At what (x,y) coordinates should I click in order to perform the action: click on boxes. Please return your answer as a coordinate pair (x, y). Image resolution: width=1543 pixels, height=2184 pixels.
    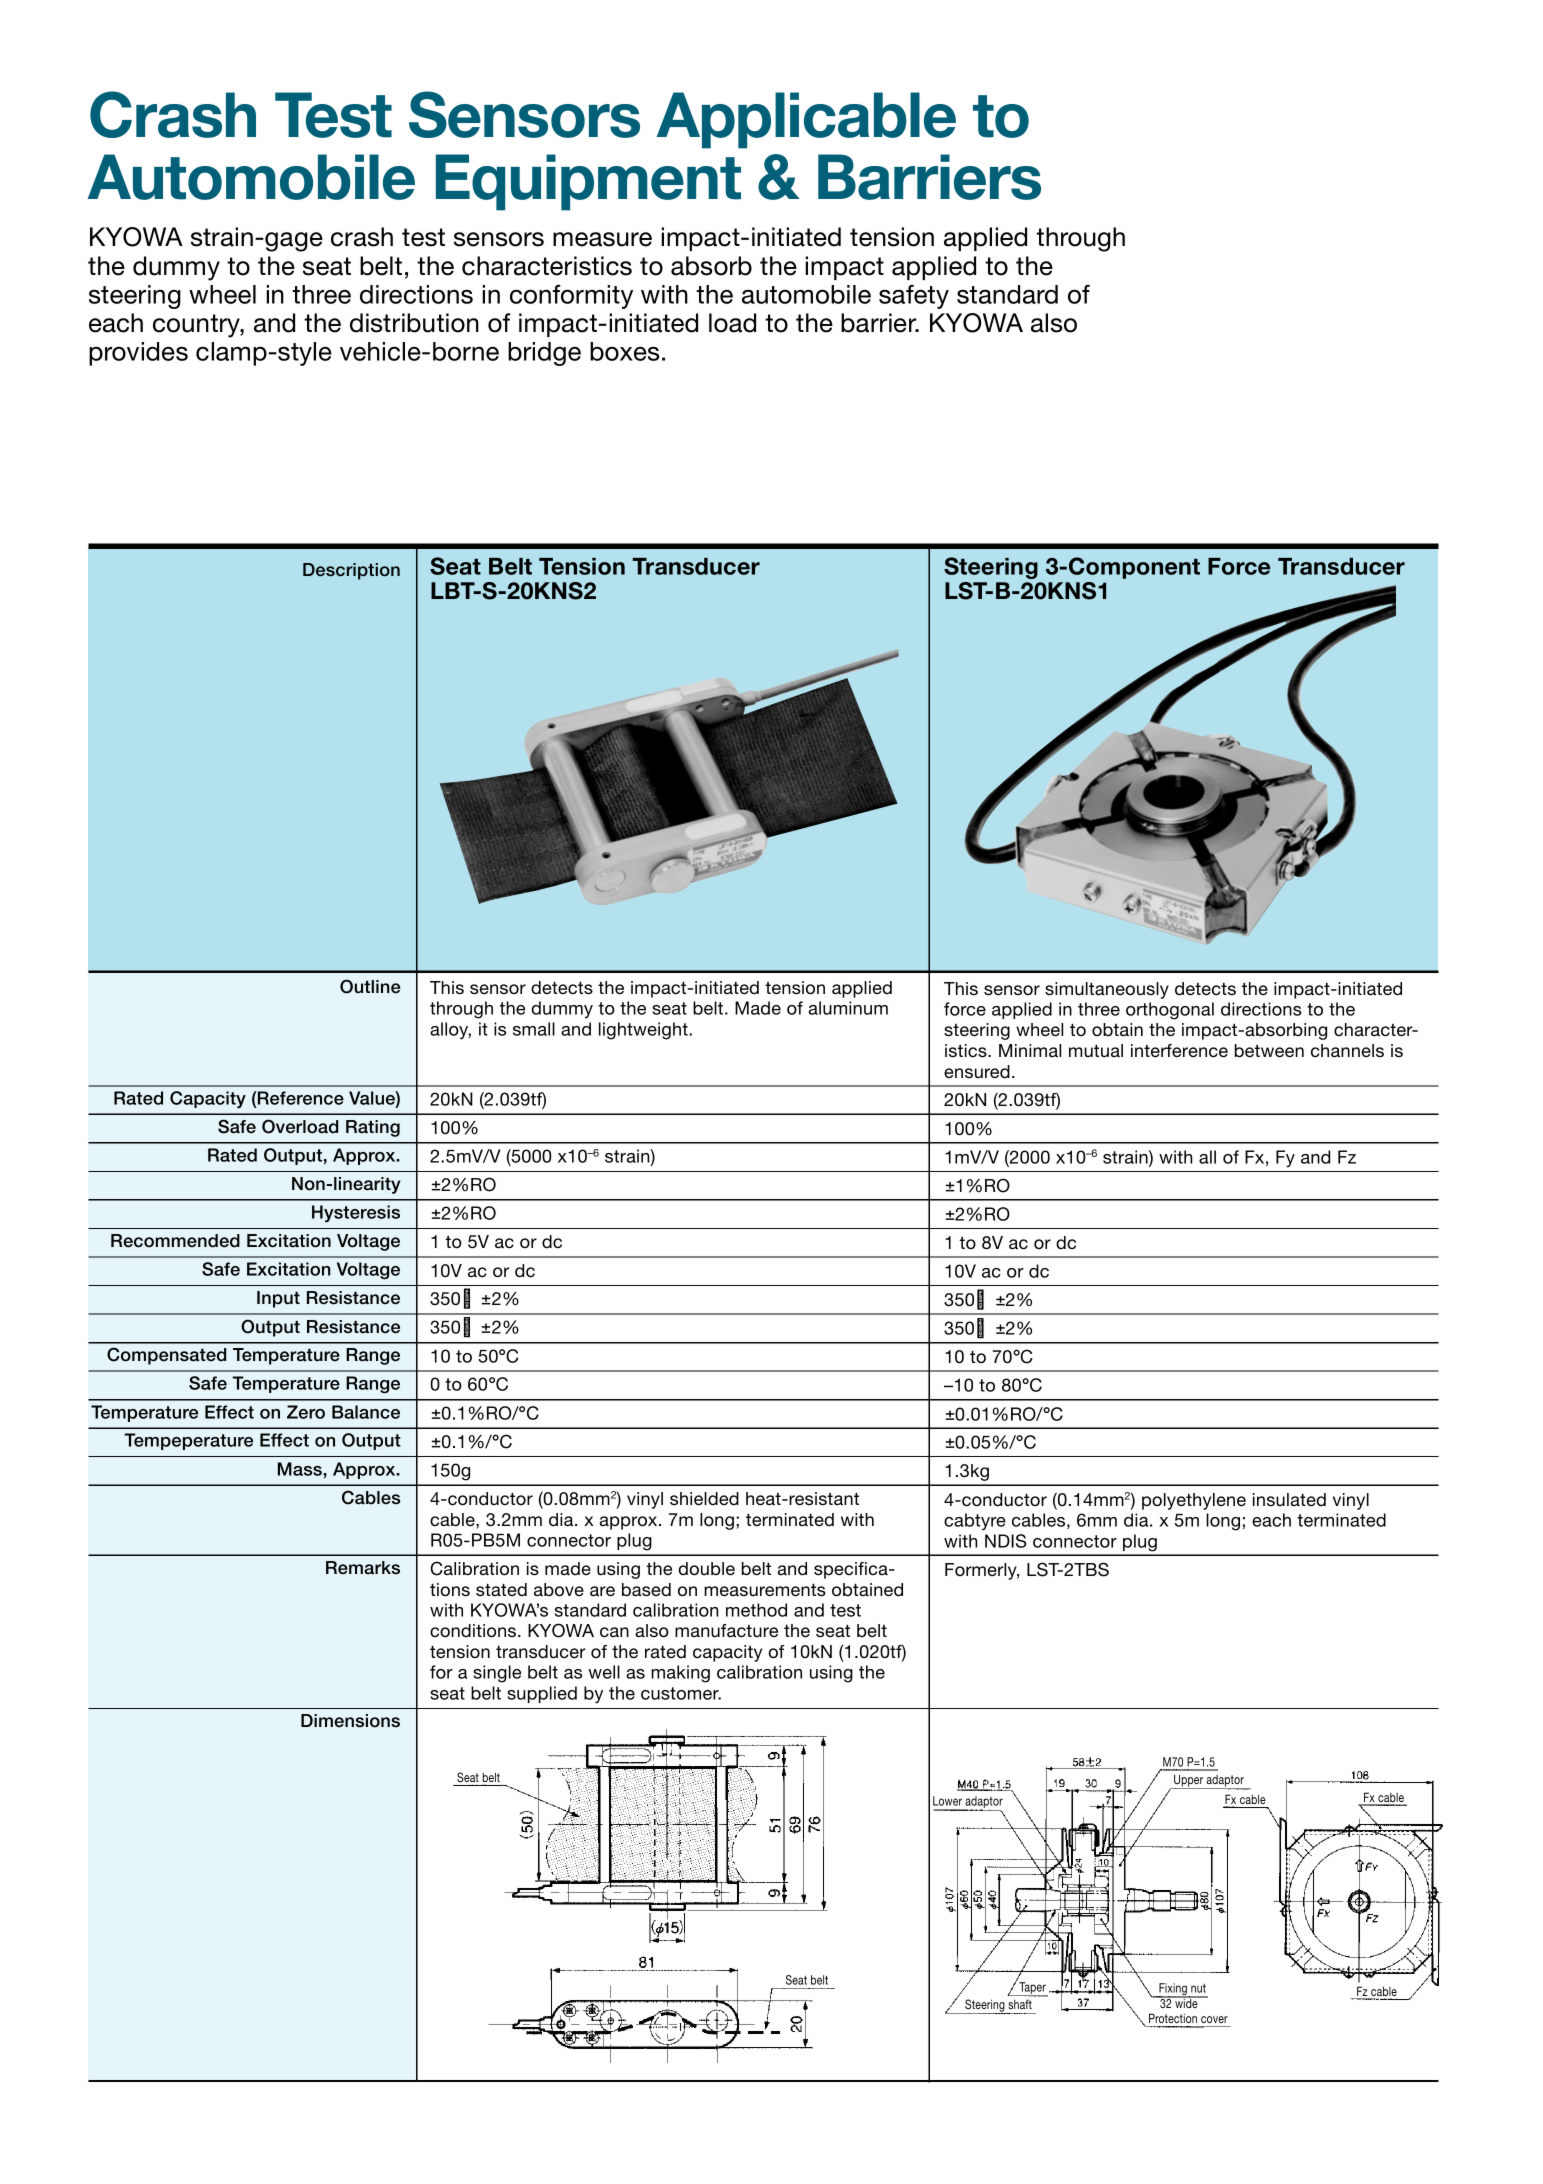
    Looking at the image, I should click on (624, 351).
